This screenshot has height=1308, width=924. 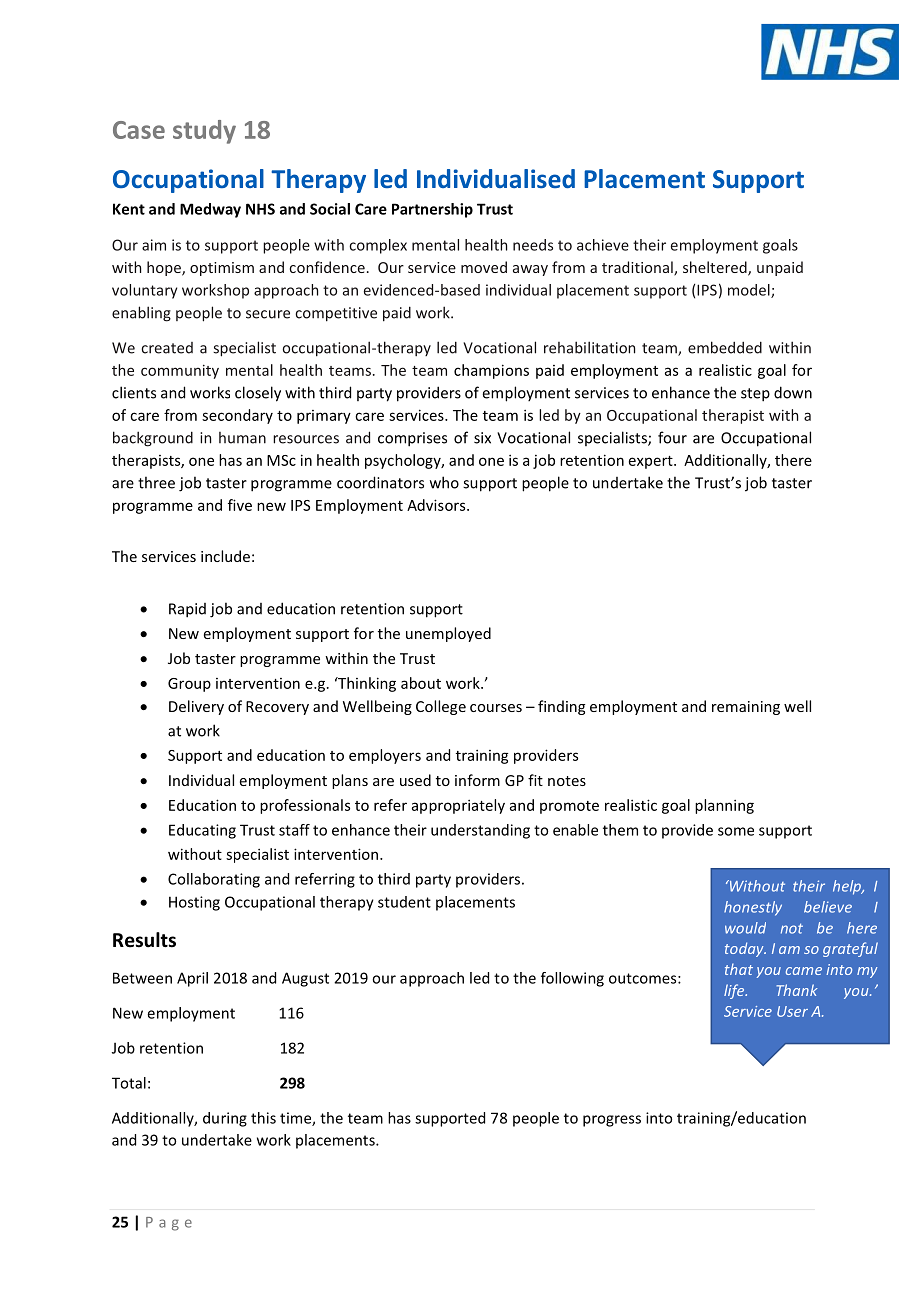 I want to click on User, so click(x=792, y=1011).
